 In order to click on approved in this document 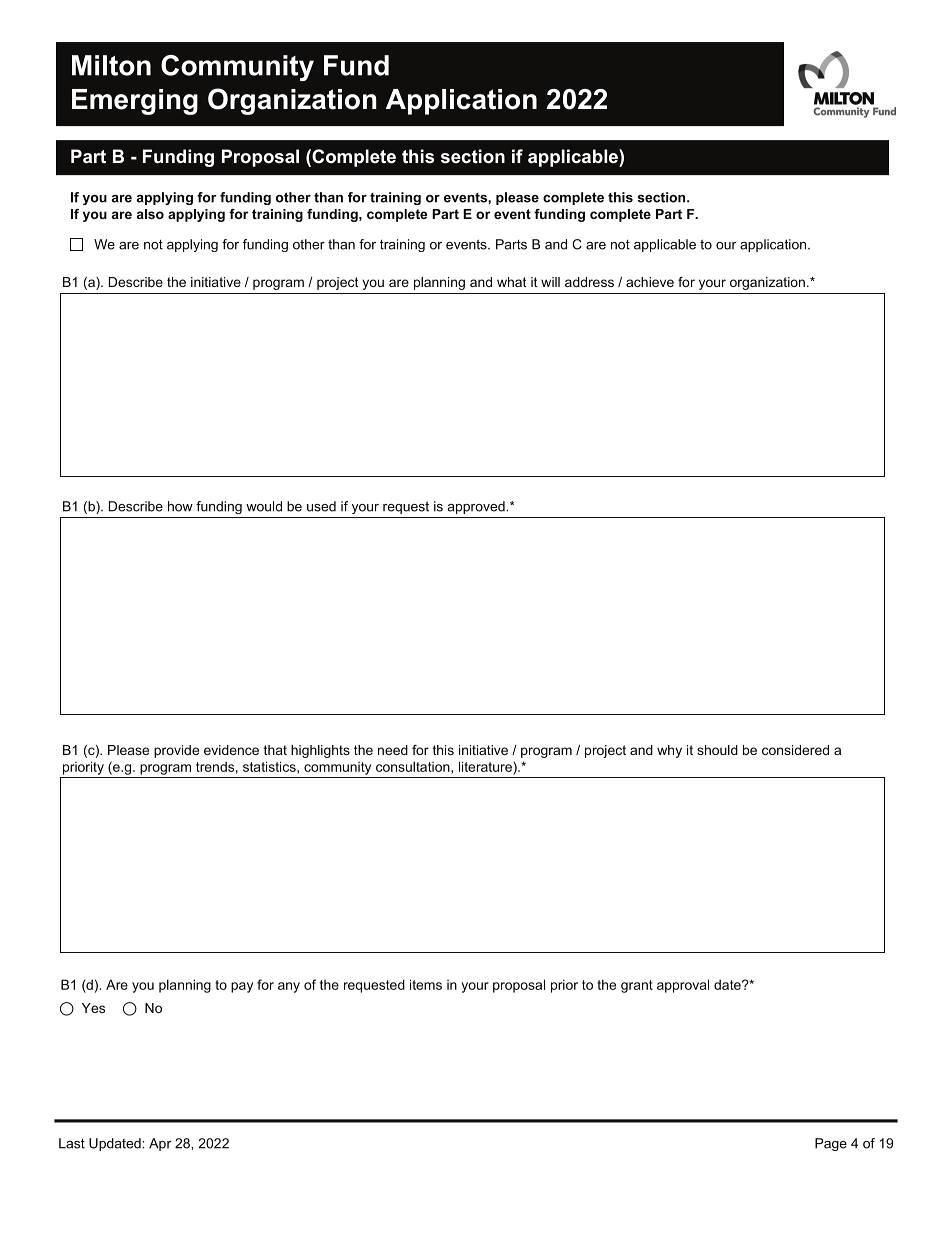, I will do `click(477, 507)`.
